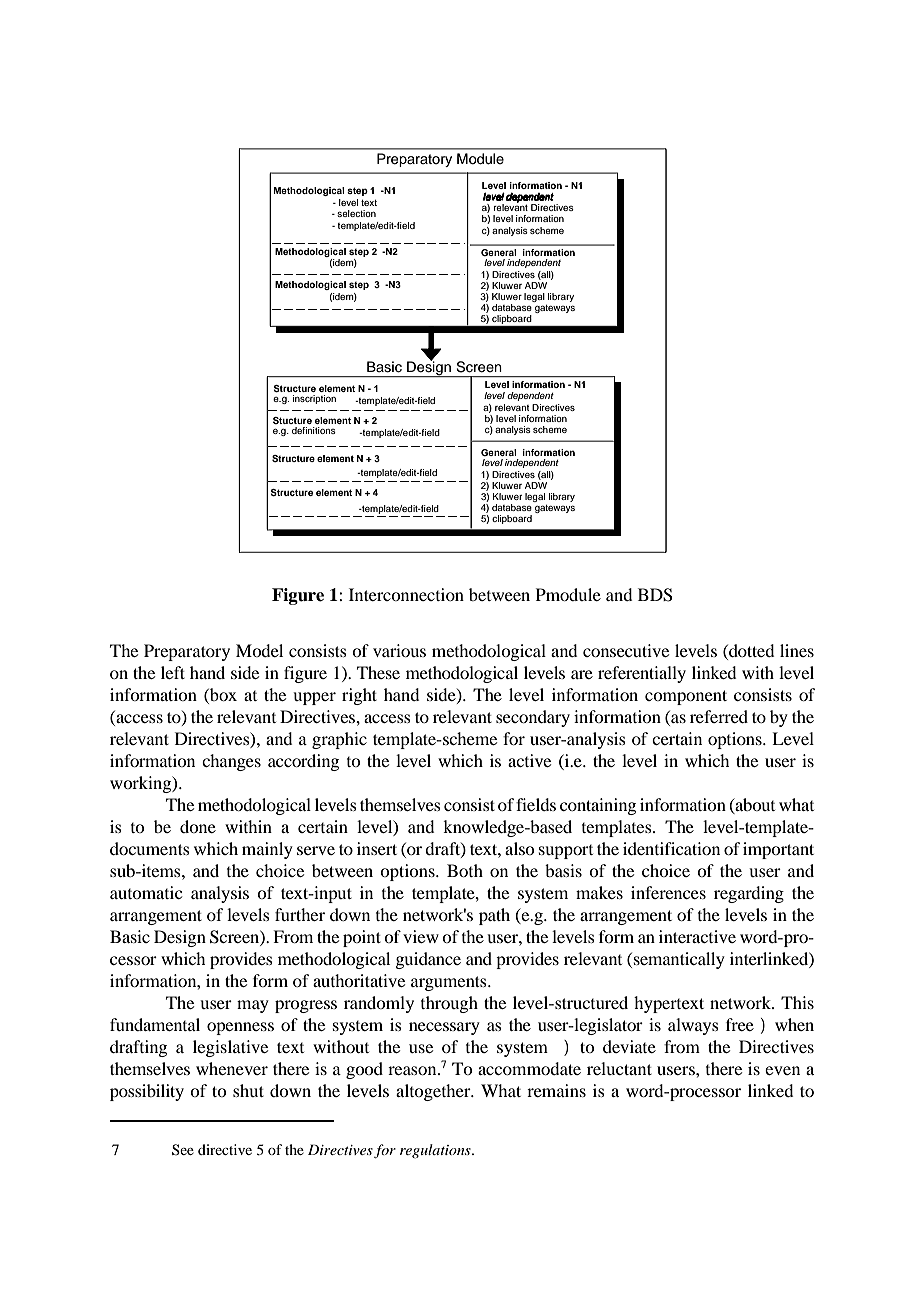 The width and height of the page is (924, 1308). What do you see at coordinates (436, 1151) in the page?
I see `regulations` at bounding box center [436, 1151].
